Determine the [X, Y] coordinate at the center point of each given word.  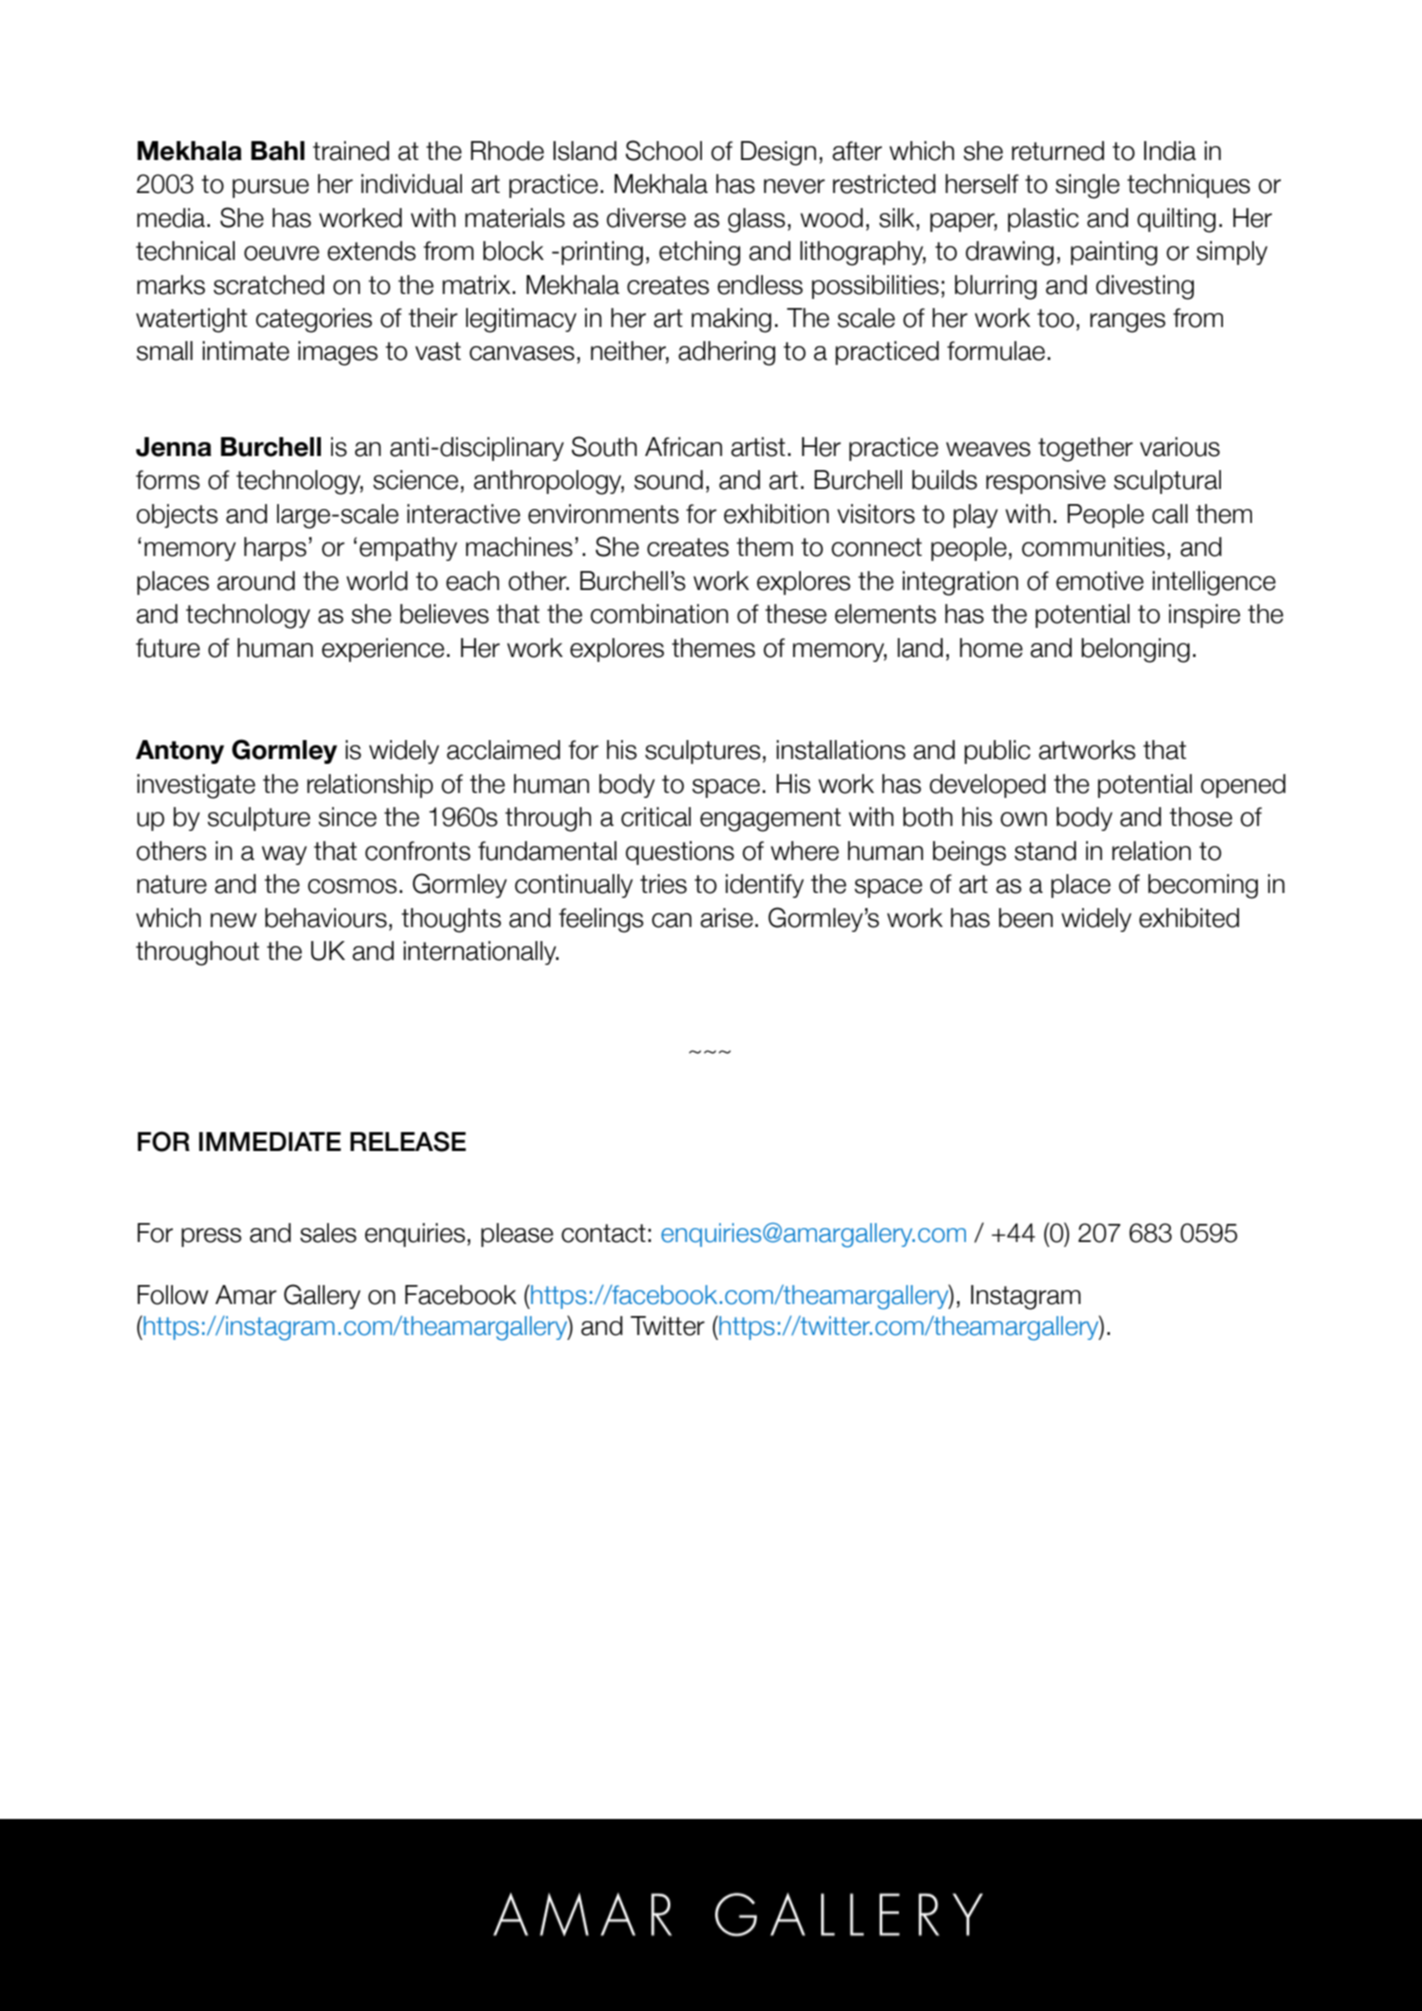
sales [328, 1233]
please [517, 1235]
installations [841, 750]
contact [603, 1233]
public [997, 752]
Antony [180, 752]
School [664, 150]
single [1087, 186]
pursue [270, 188]
